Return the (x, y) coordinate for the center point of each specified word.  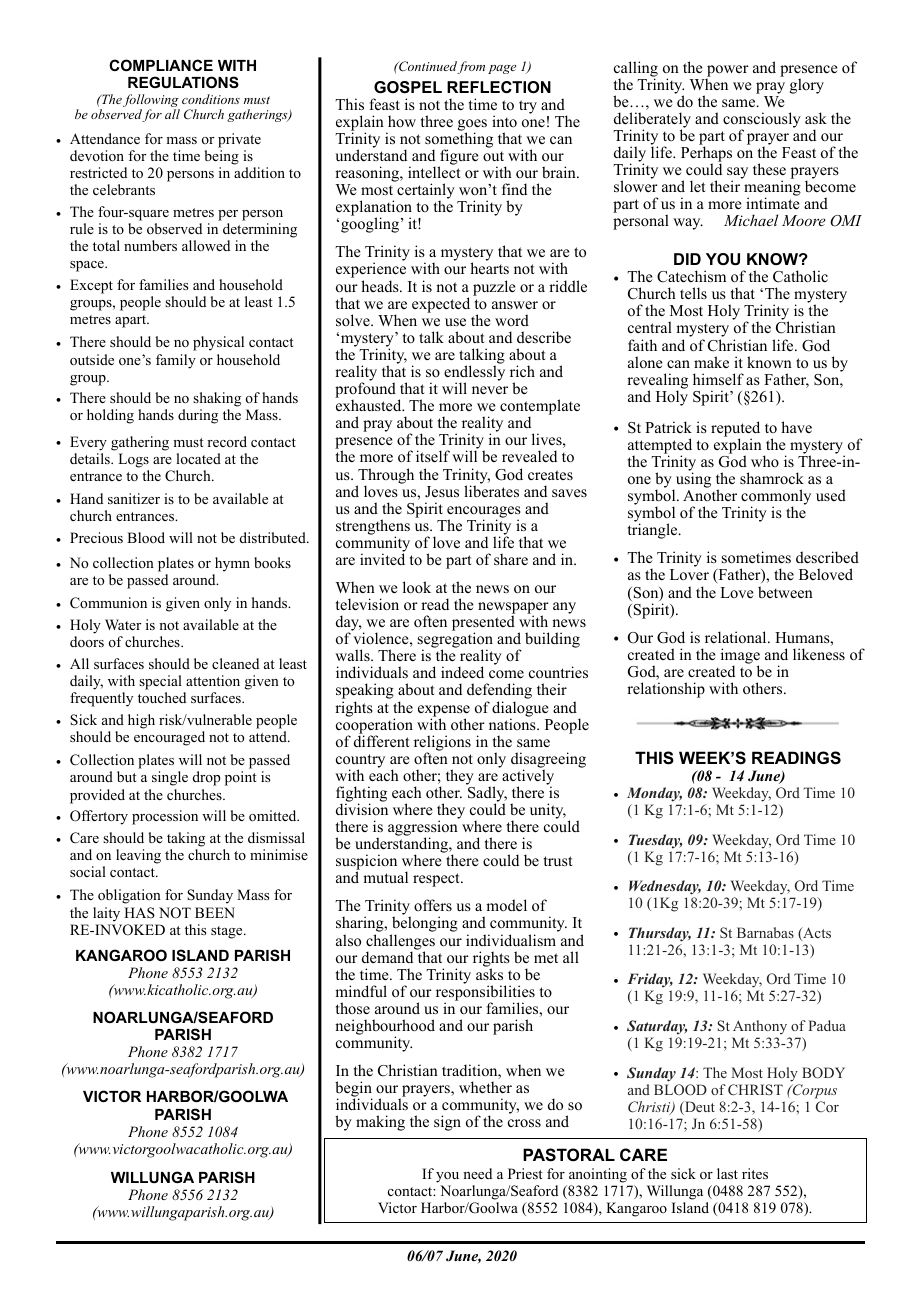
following (151, 102)
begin (354, 1090)
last (727, 1173)
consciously (762, 121)
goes (472, 126)
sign (447, 1123)
